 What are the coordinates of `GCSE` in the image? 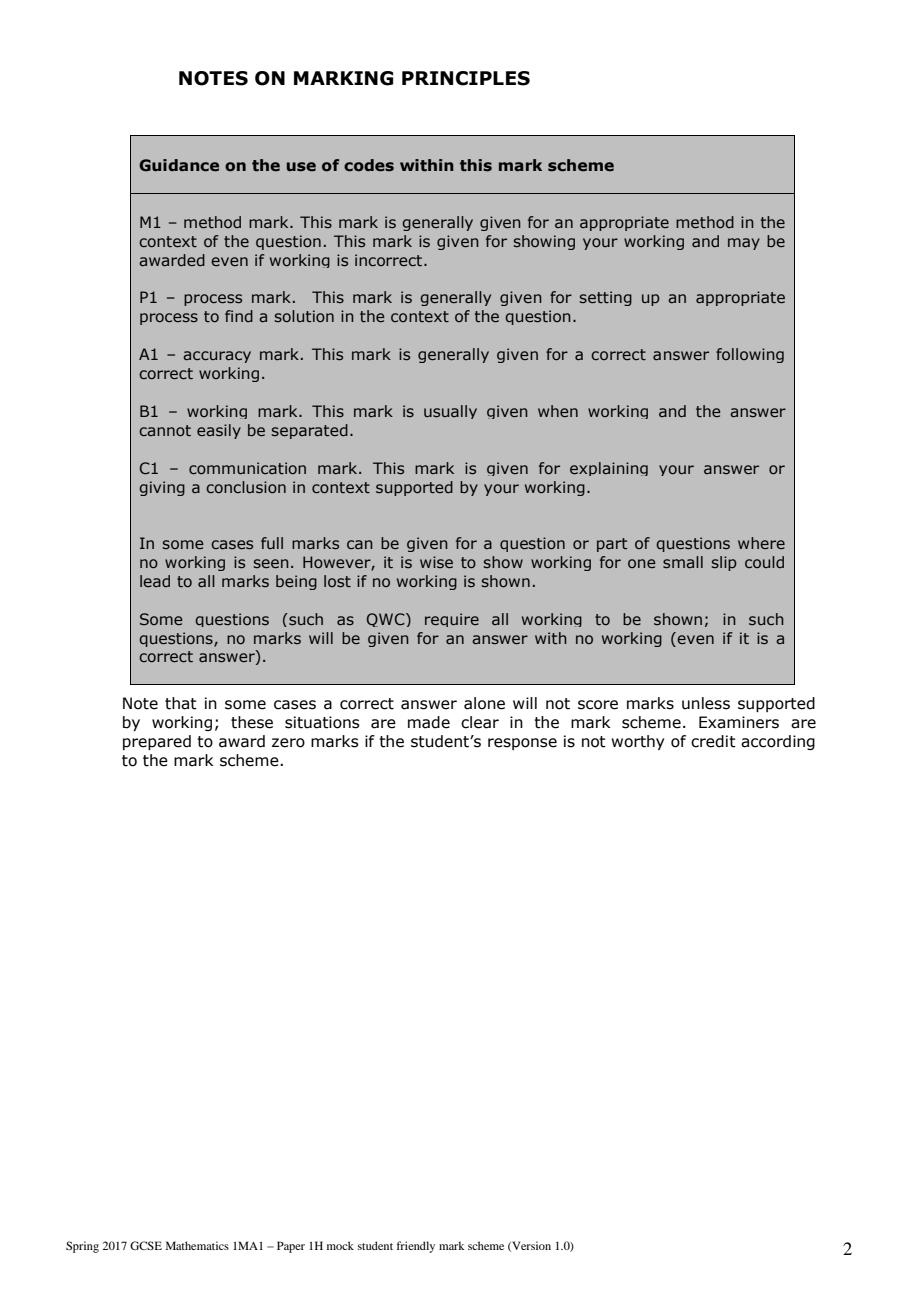 It's located at (146, 1245).
